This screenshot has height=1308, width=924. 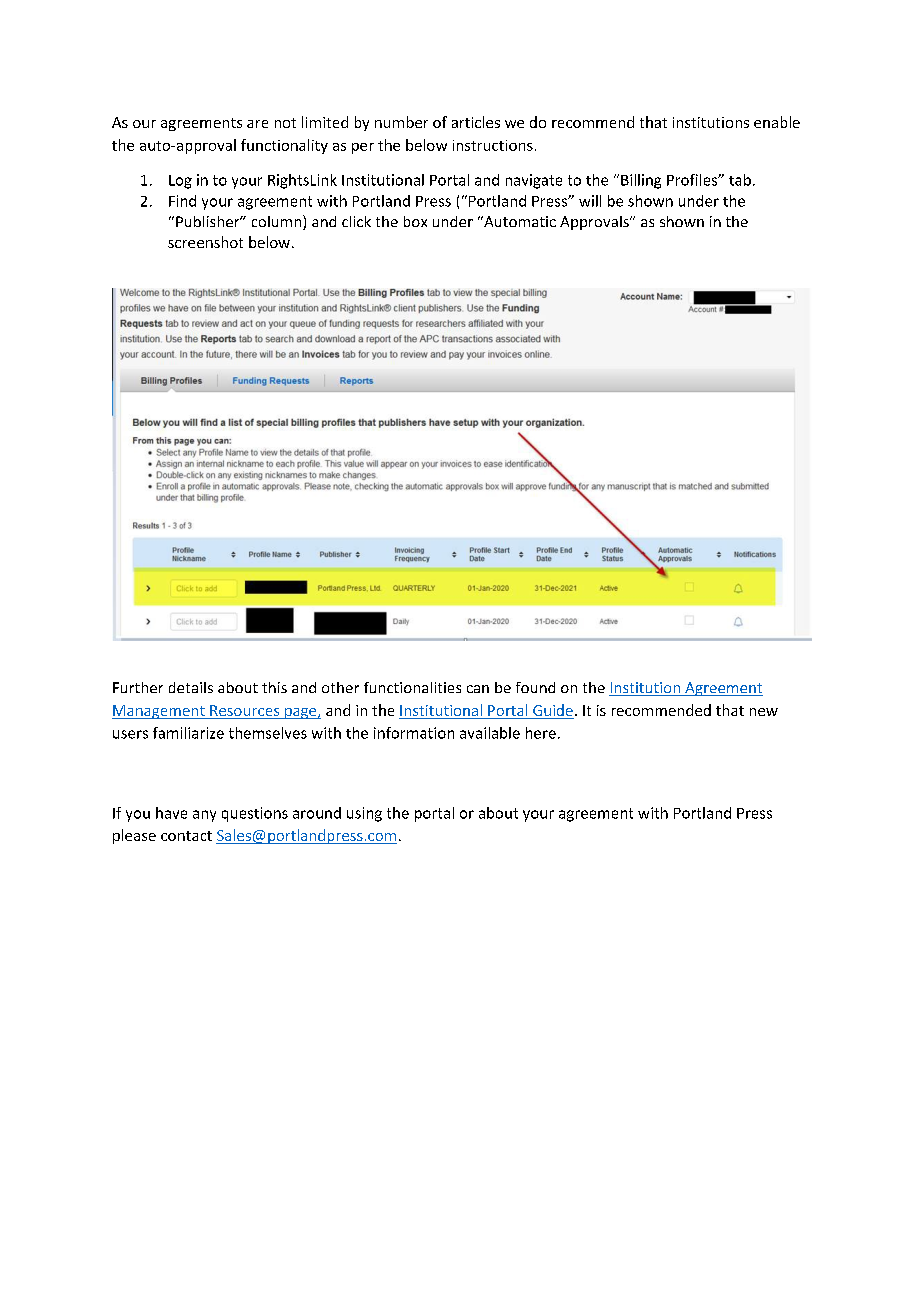 What do you see at coordinates (740, 180) in the screenshot?
I see `tab` at bounding box center [740, 180].
